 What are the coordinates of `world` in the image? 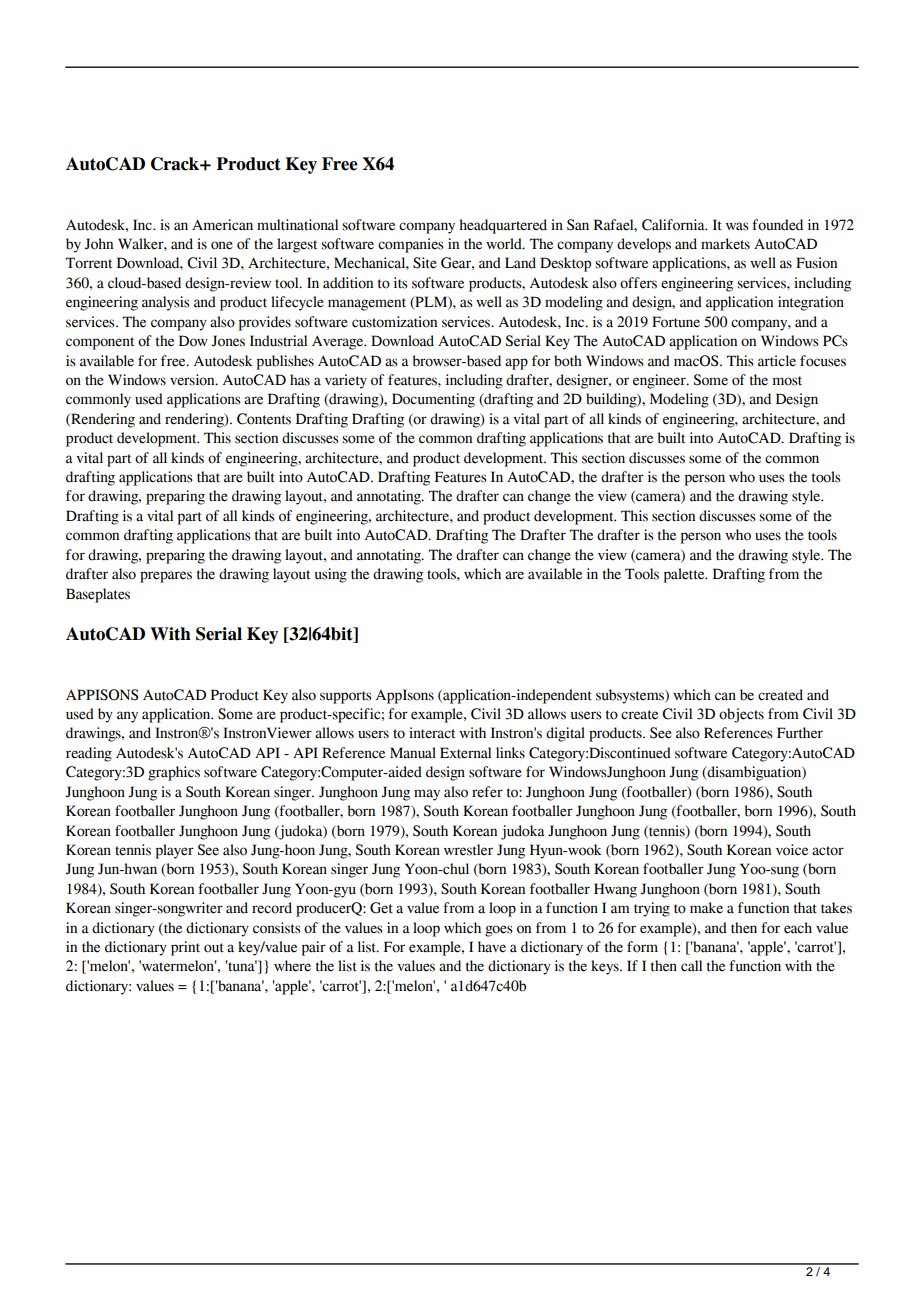 It's located at (505, 244).
